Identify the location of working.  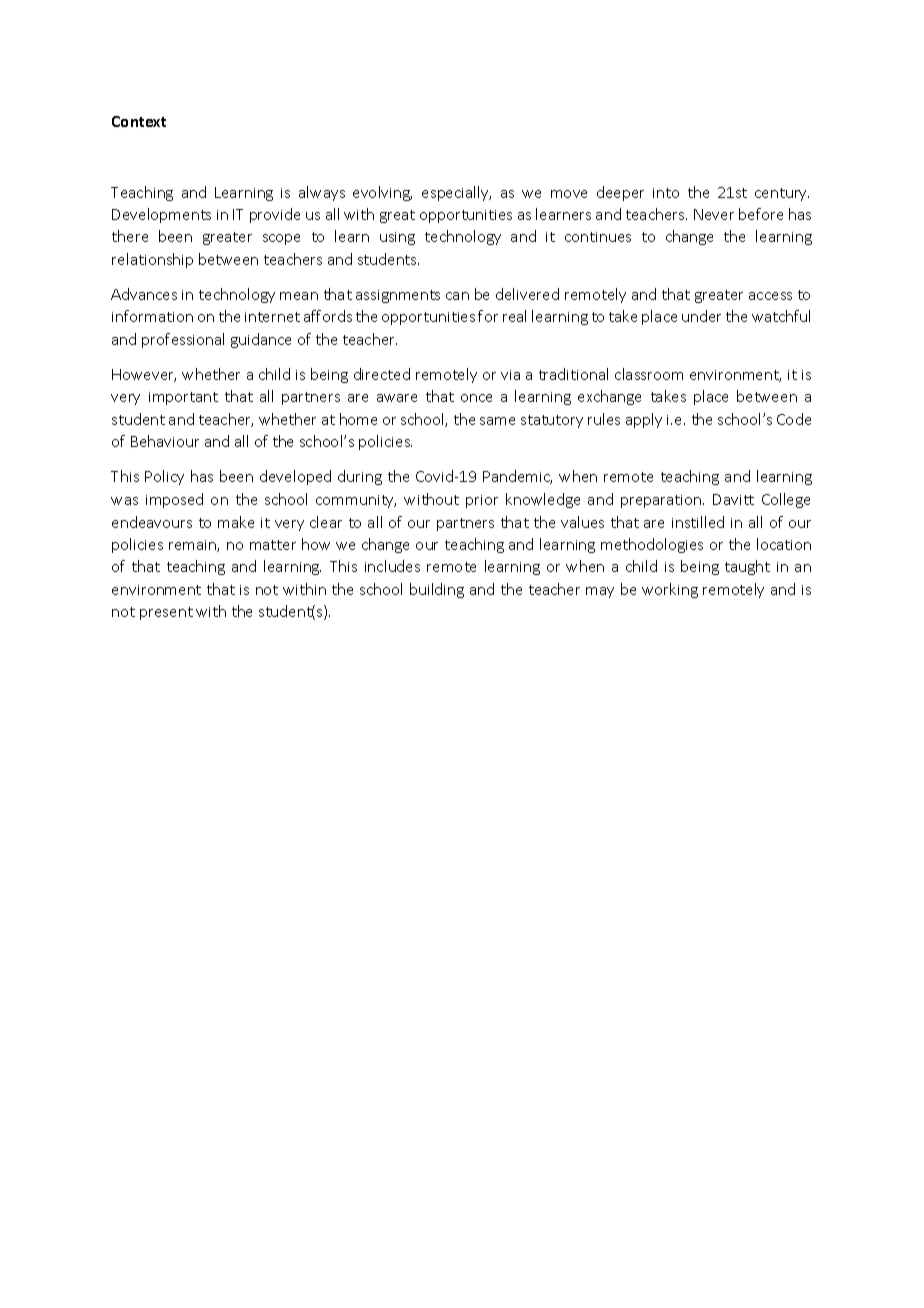
(670, 590).
